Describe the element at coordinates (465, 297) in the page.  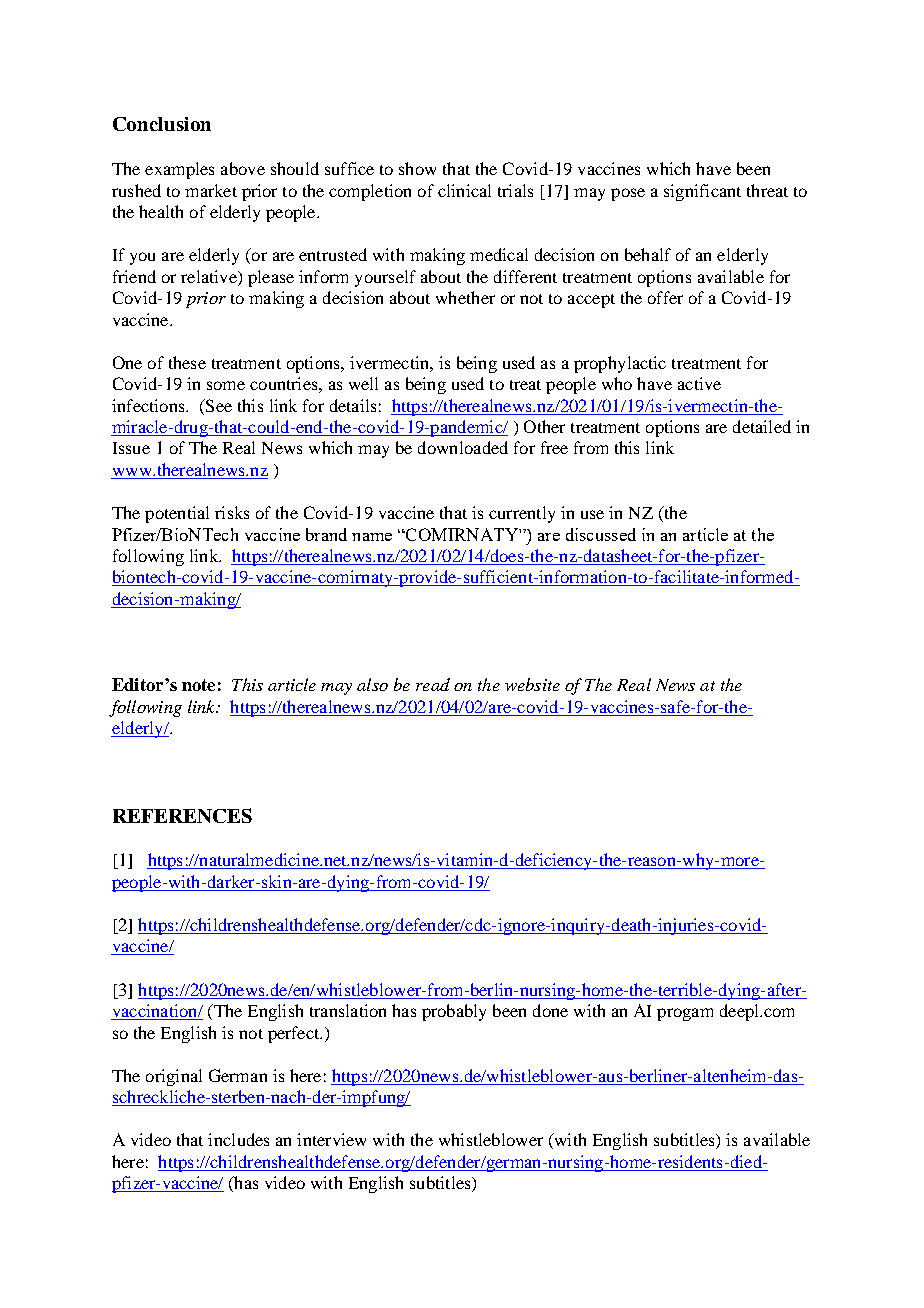
I see `whether` at that location.
